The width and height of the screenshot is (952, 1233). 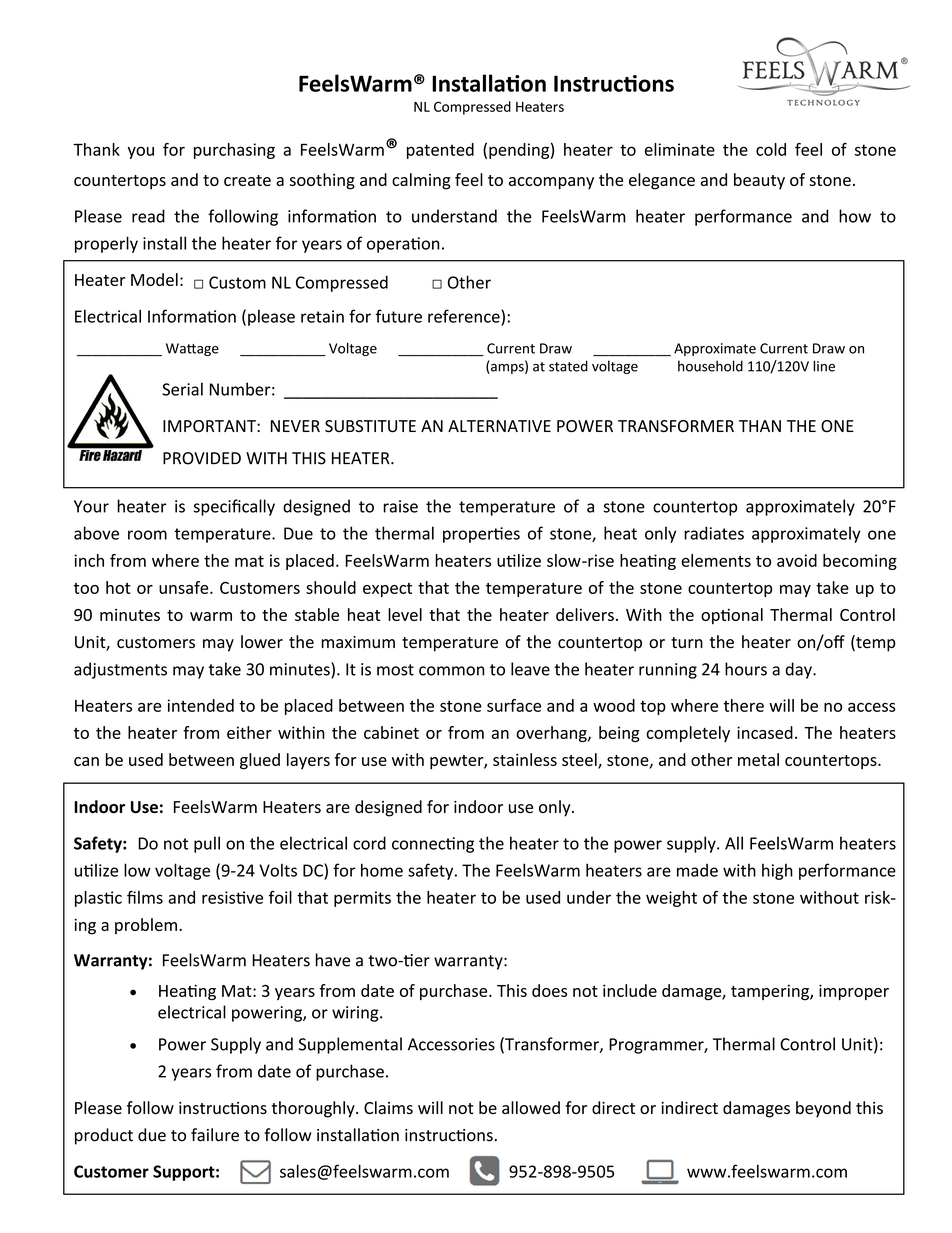 What do you see at coordinates (215, 1135) in the screenshot?
I see `failure` at bounding box center [215, 1135].
